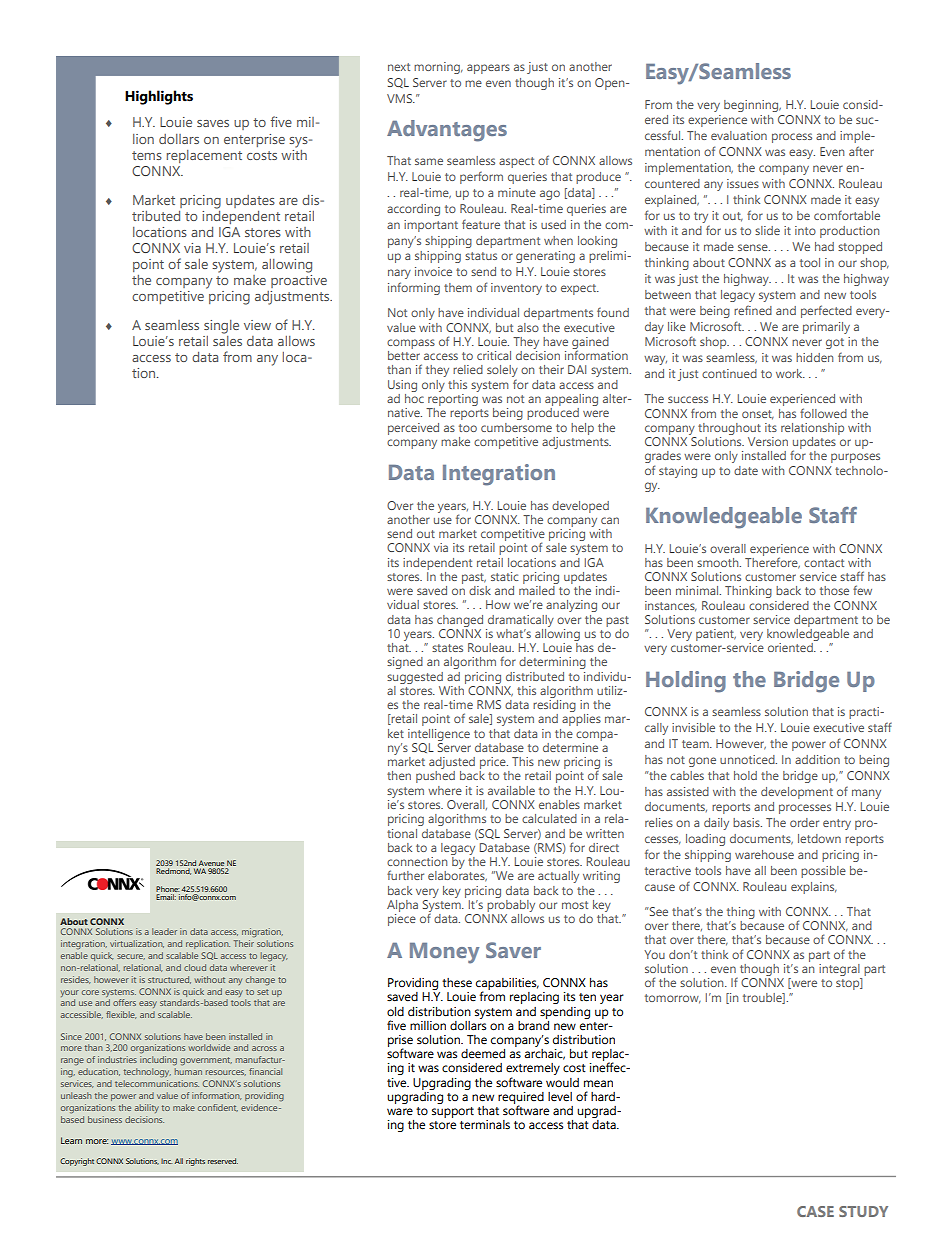  What do you see at coordinates (159, 97) in the document?
I see `Highlights` at bounding box center [159, 97].
